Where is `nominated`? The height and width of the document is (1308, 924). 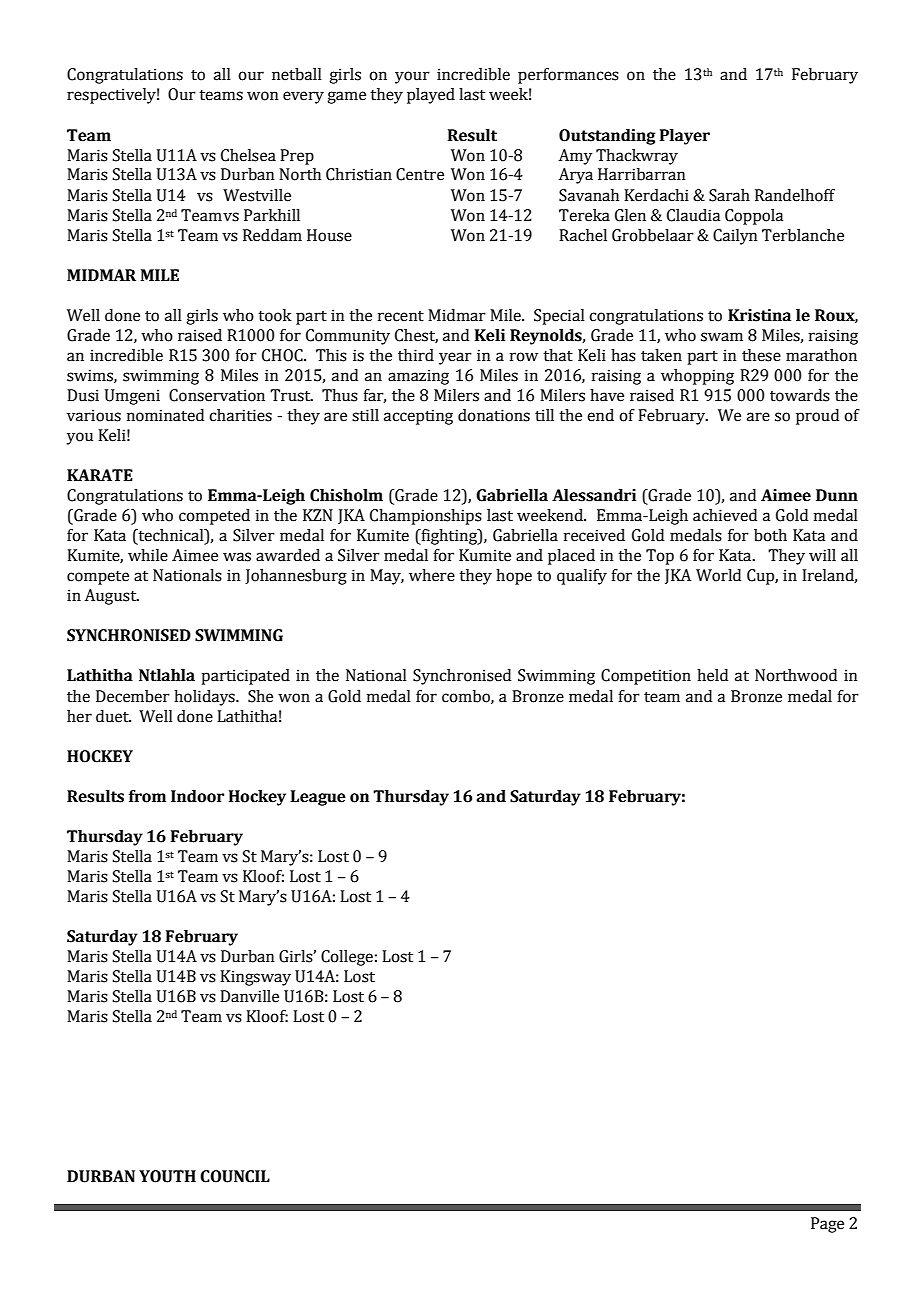 nominated is located at coordinates (165, 415).
